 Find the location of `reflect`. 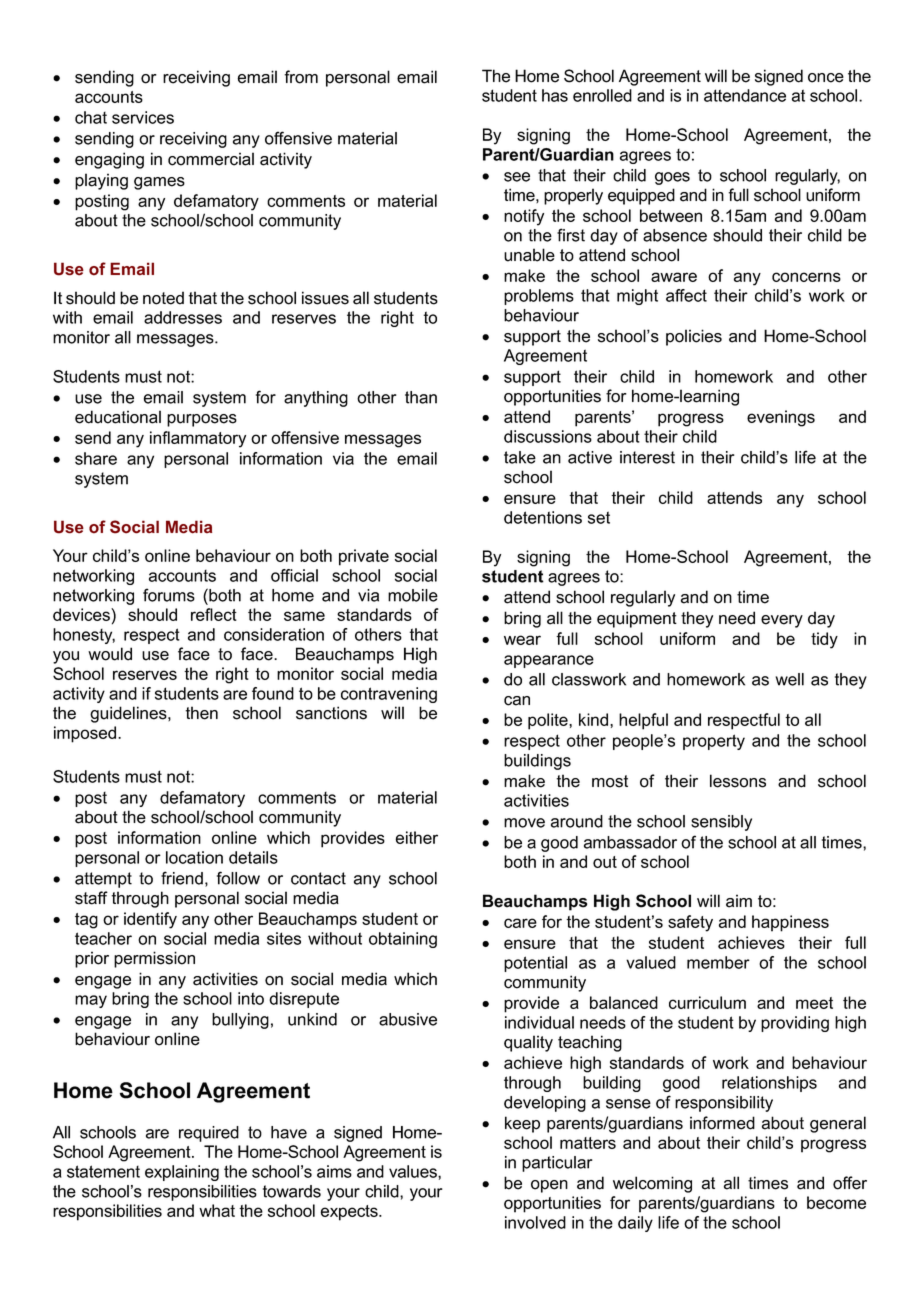

reflect is located at coordinates (214, 614).
